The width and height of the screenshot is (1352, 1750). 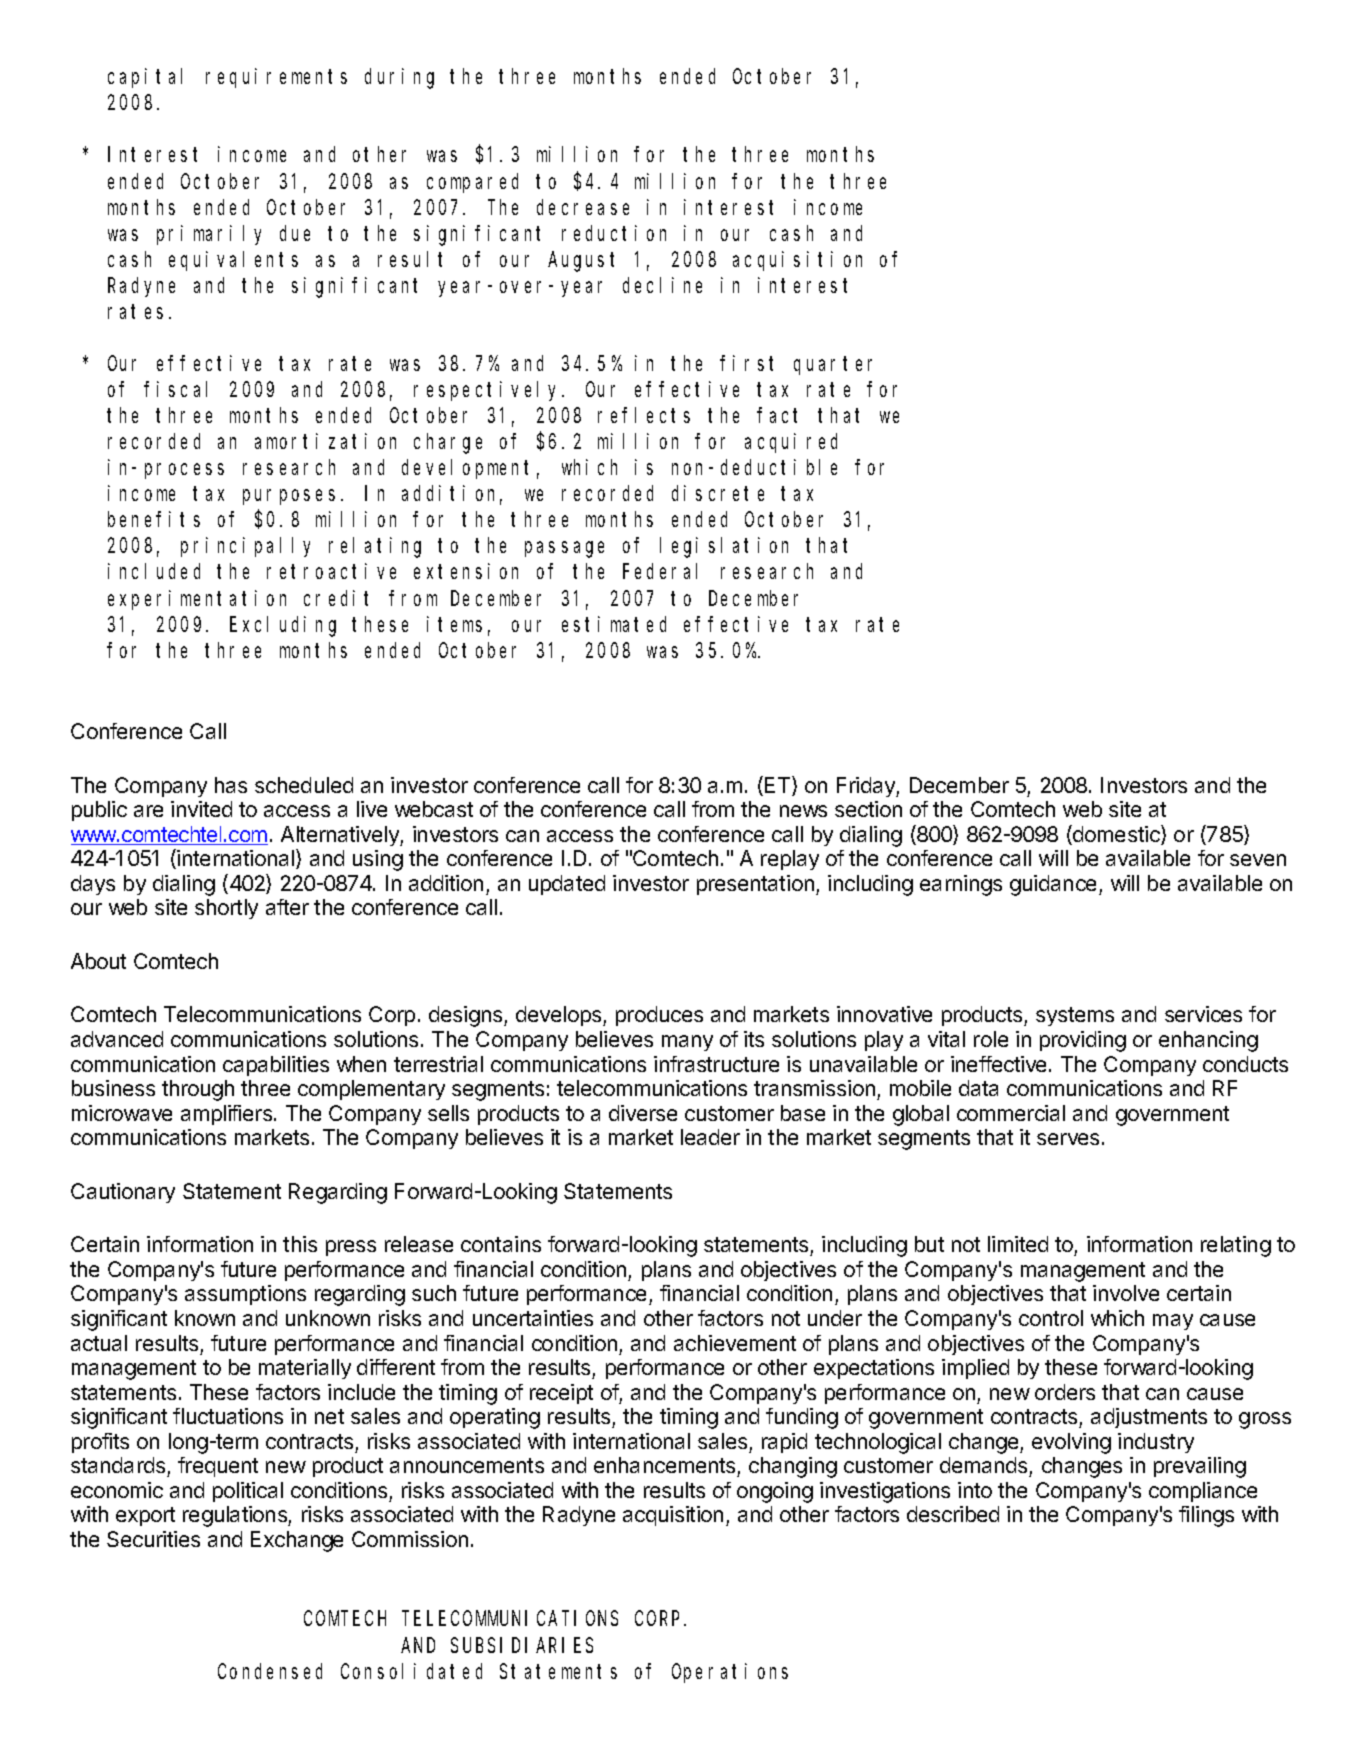 What do you see at coordinates (730, 1673) in the screenshot?
I see `Operations` at bounding box center [730, 1673].
